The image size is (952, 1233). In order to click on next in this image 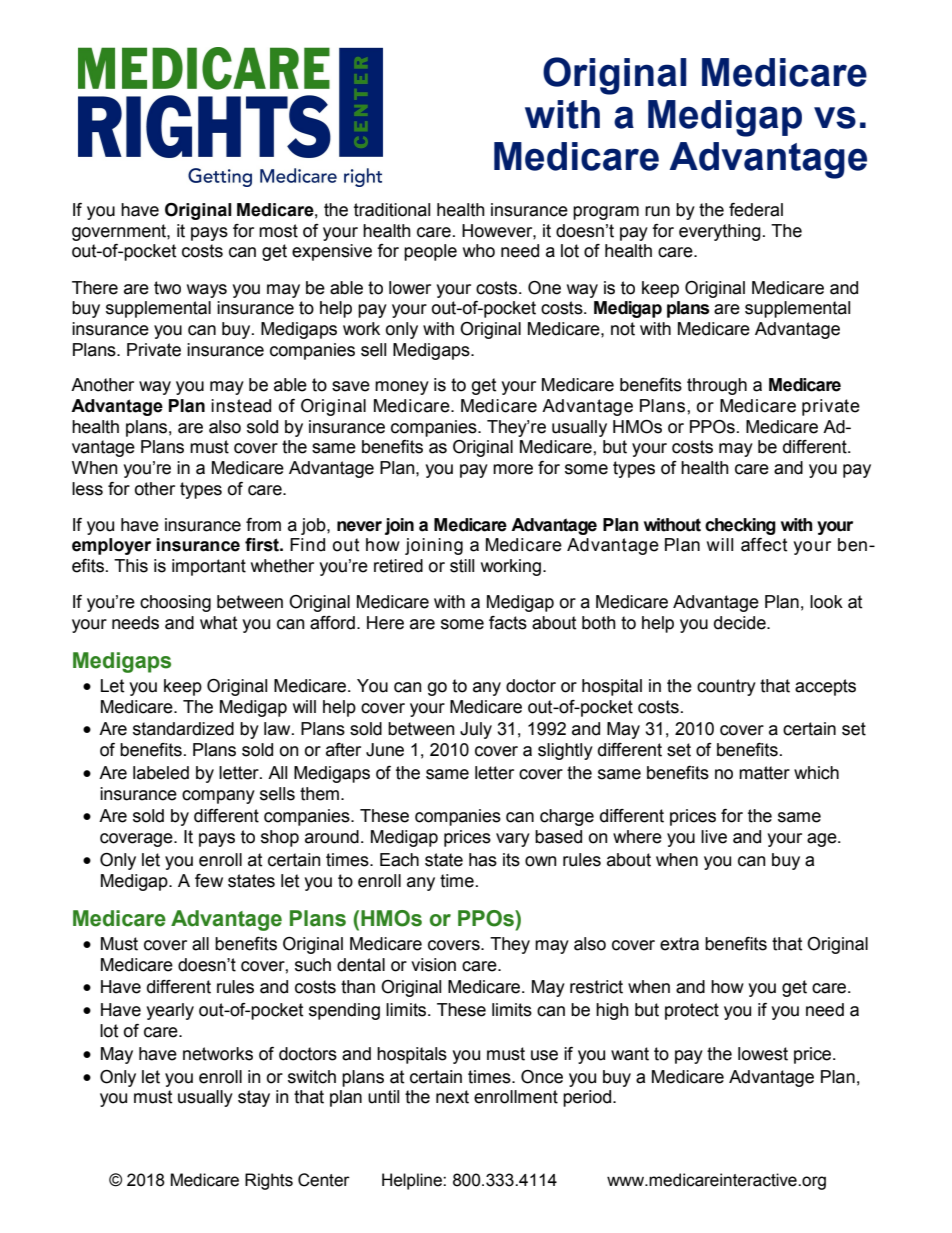, I will do `click(452, 1097)`.
